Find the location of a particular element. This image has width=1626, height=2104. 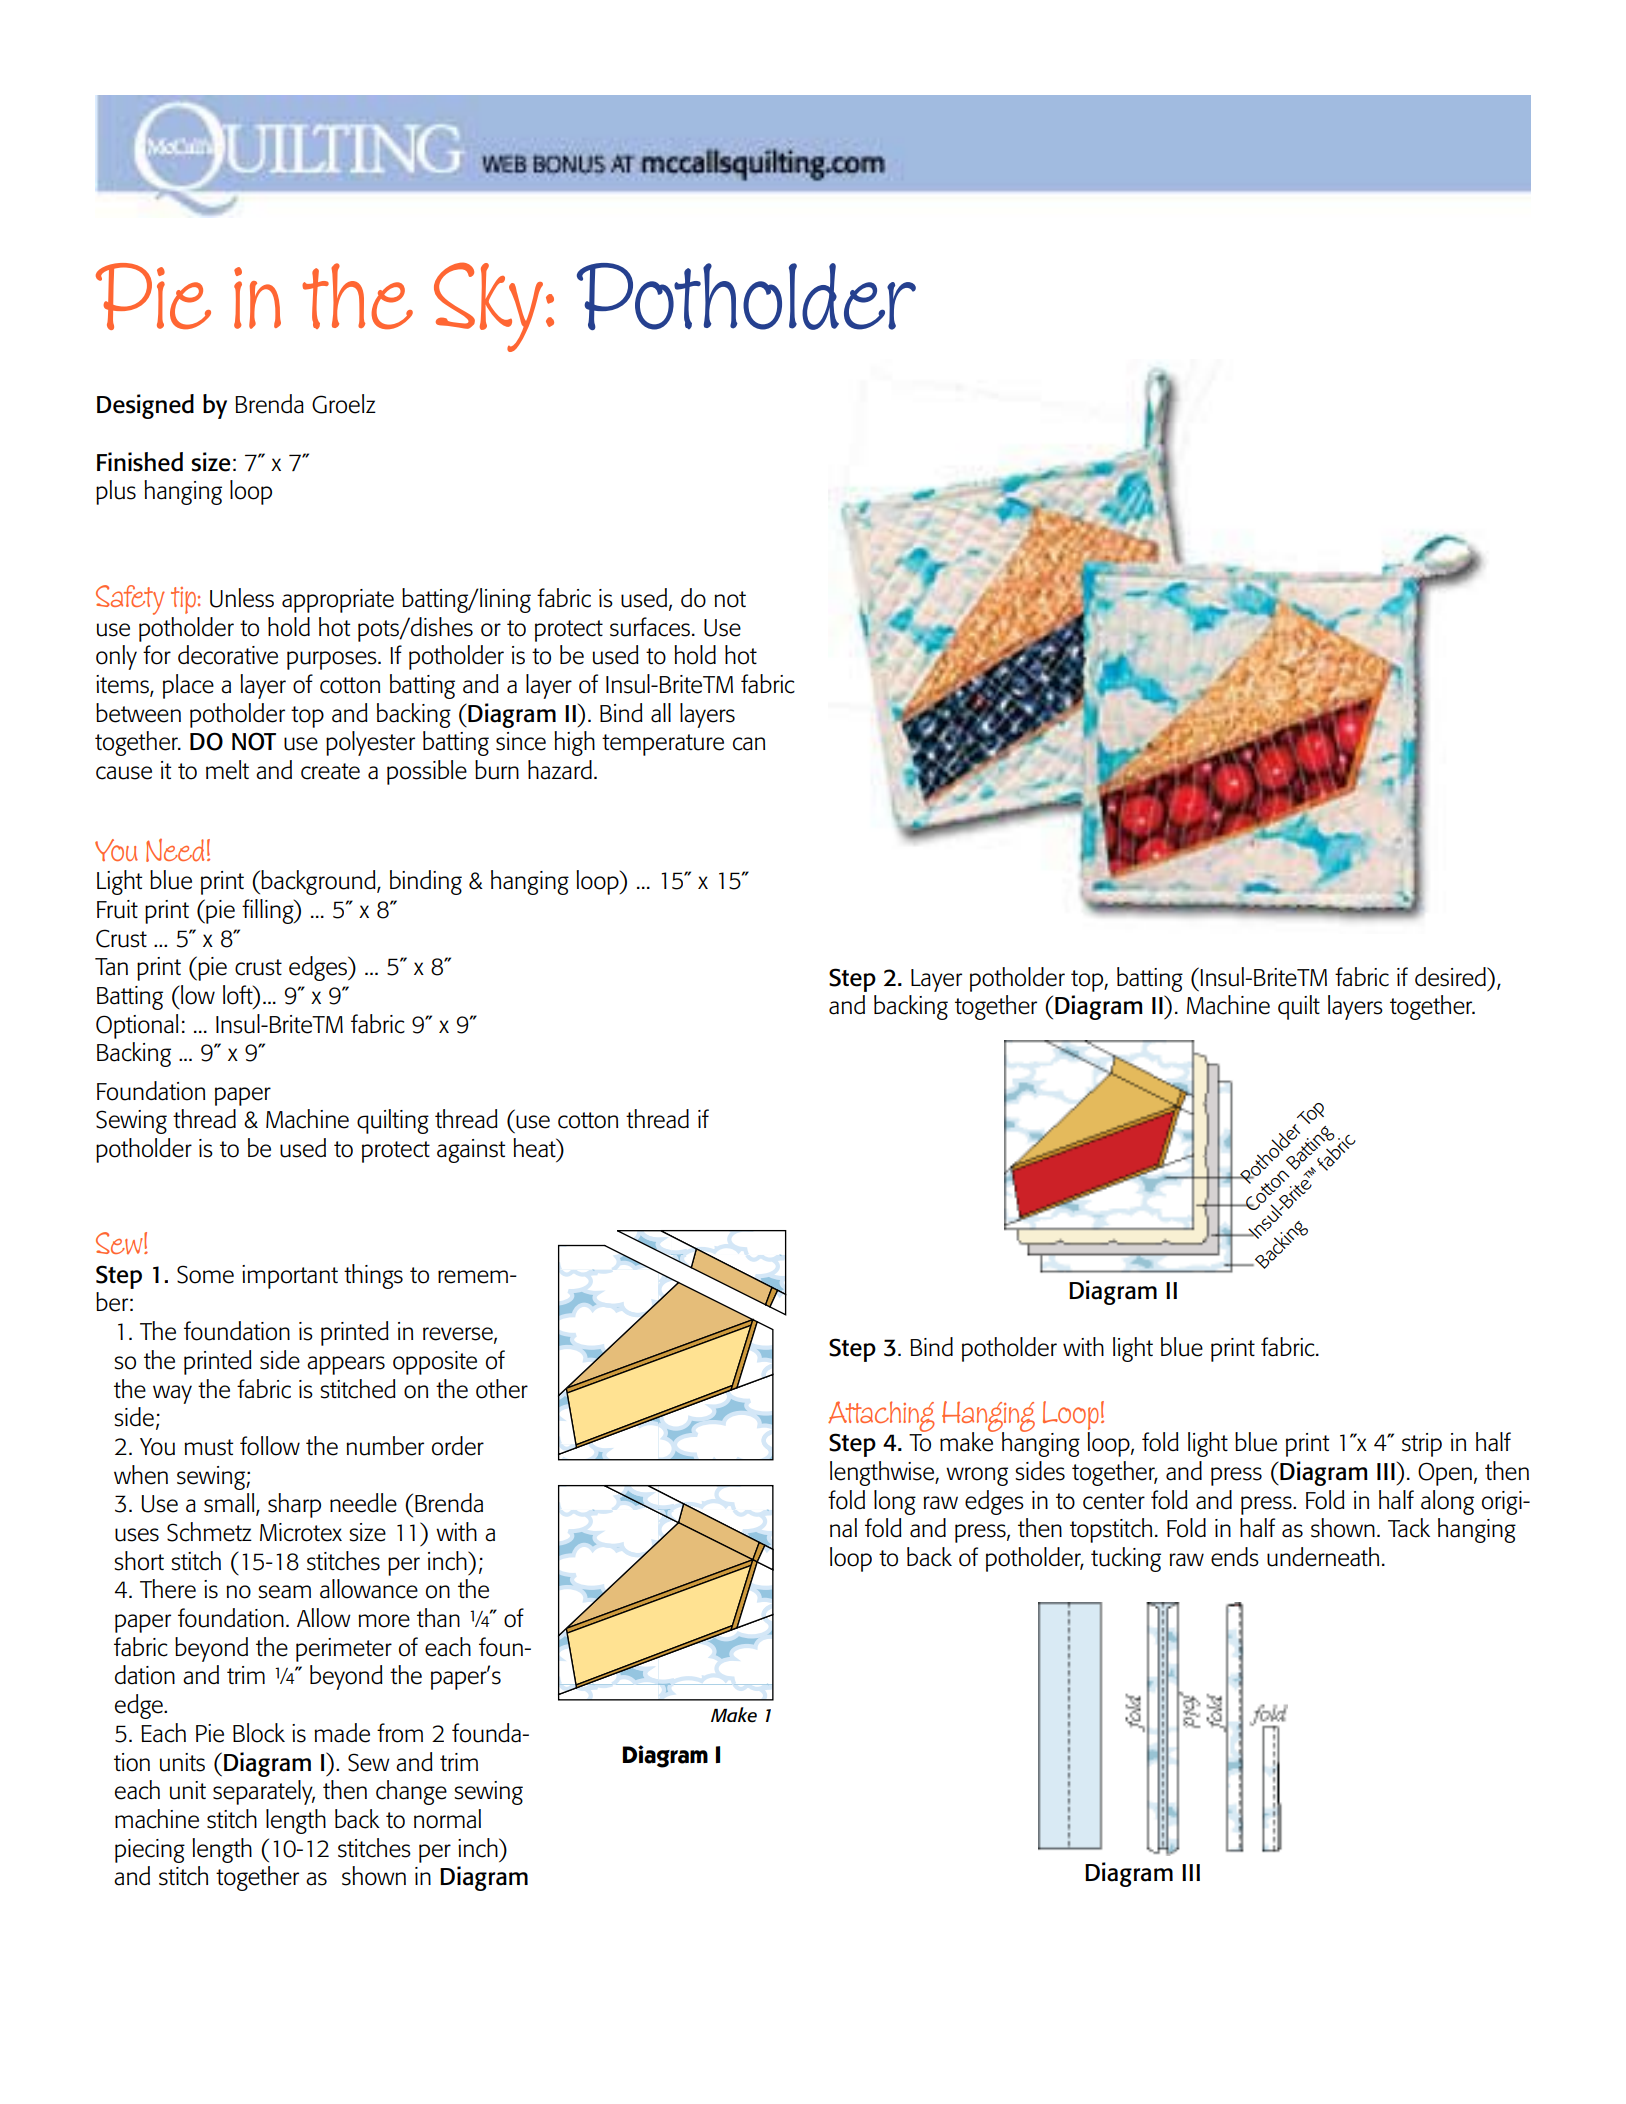

decorative is located at coordinates (228, 655).
